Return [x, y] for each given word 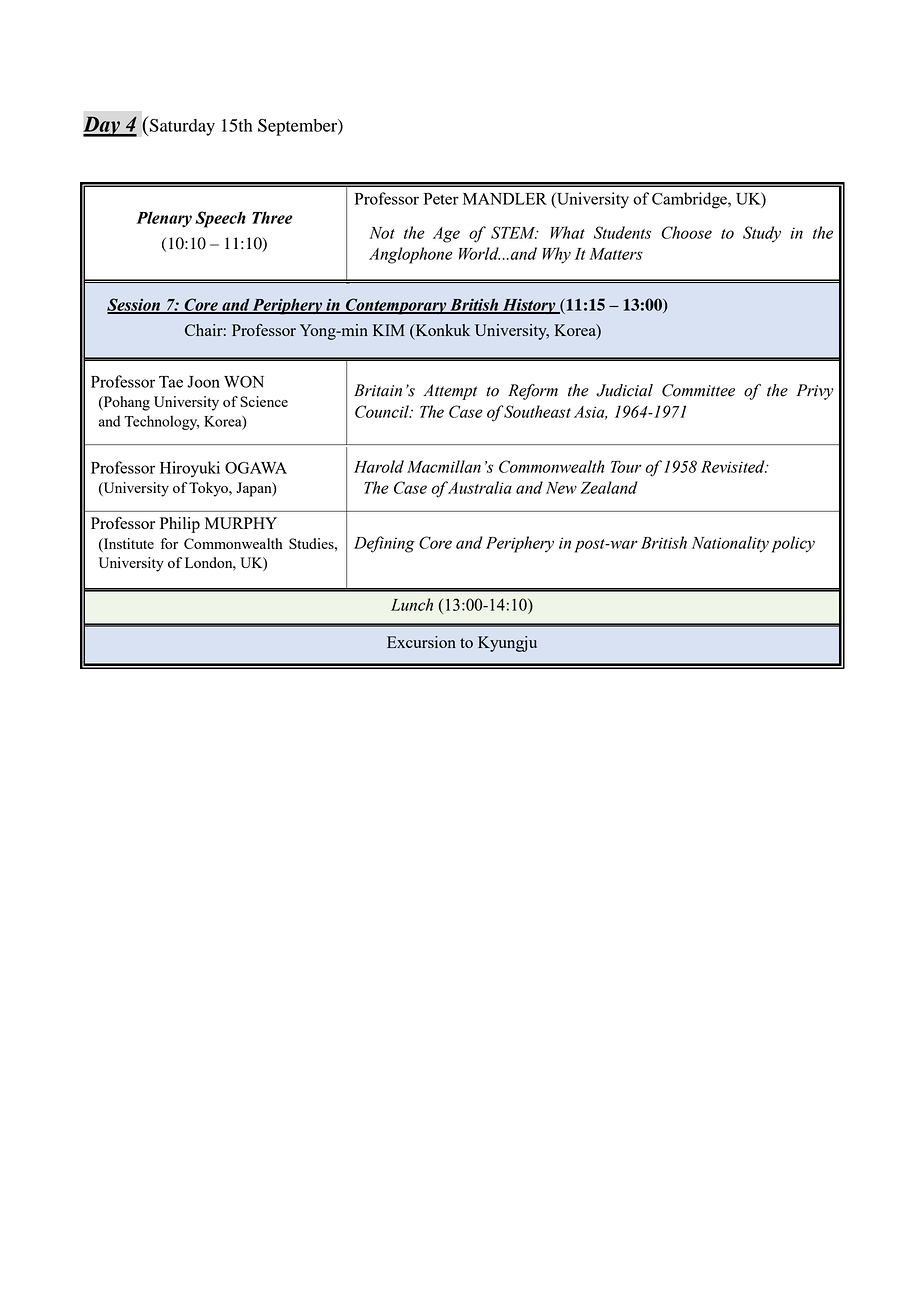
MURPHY [241, 523]
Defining [384, 544]
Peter [441, 199]
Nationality [730, 544]
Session [135, 305]
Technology [161, 422]
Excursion [421, 642]
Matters [616, 254]
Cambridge [690, 200]
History [529, 306]
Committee [698, 390]
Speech [220, 219]
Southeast [537, 411]
